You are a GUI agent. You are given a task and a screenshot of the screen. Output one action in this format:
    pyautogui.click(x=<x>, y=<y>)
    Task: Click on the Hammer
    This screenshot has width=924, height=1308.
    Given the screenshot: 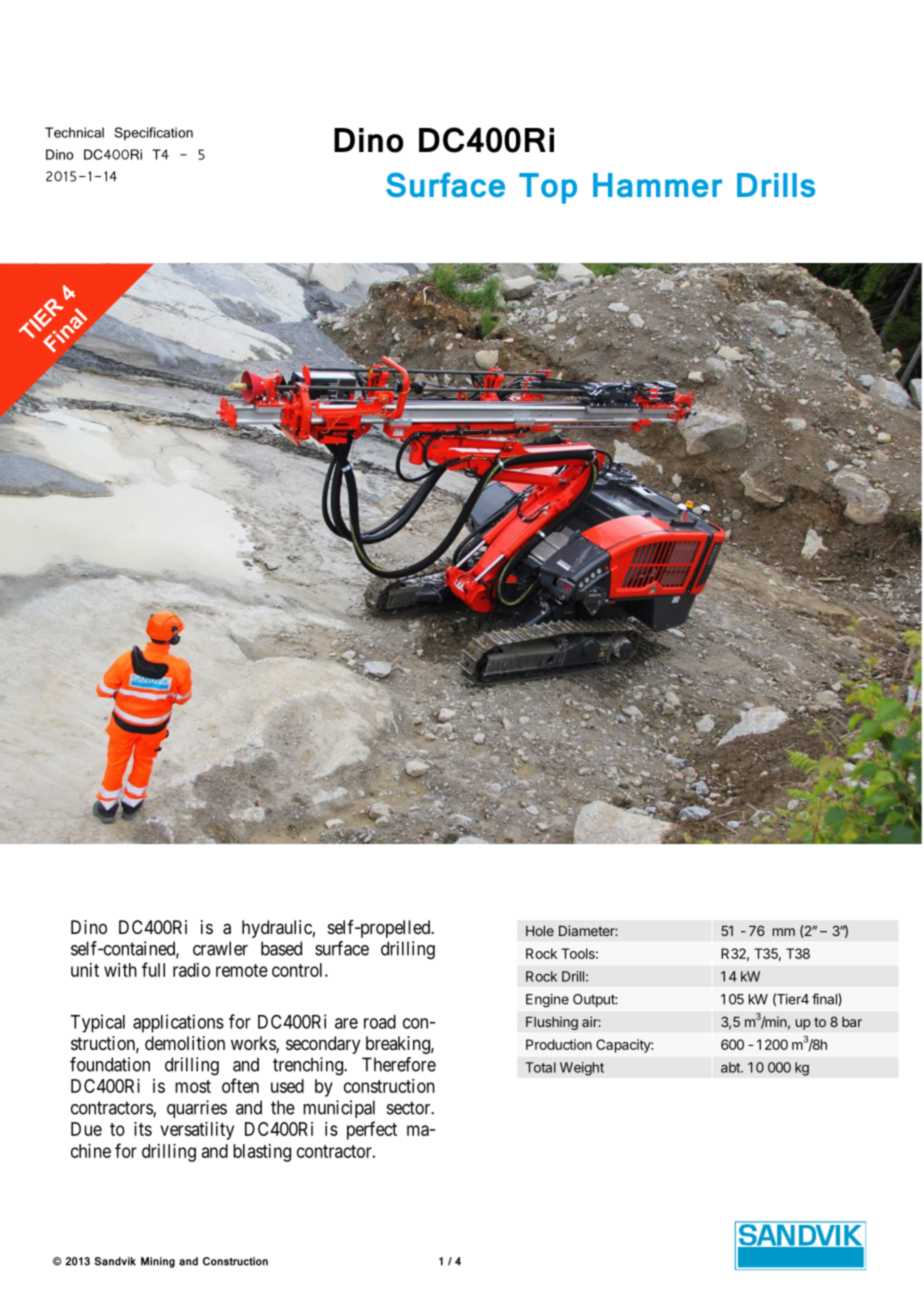 What is the action you would take?
    pyautogui.click(x=657, y=185)
